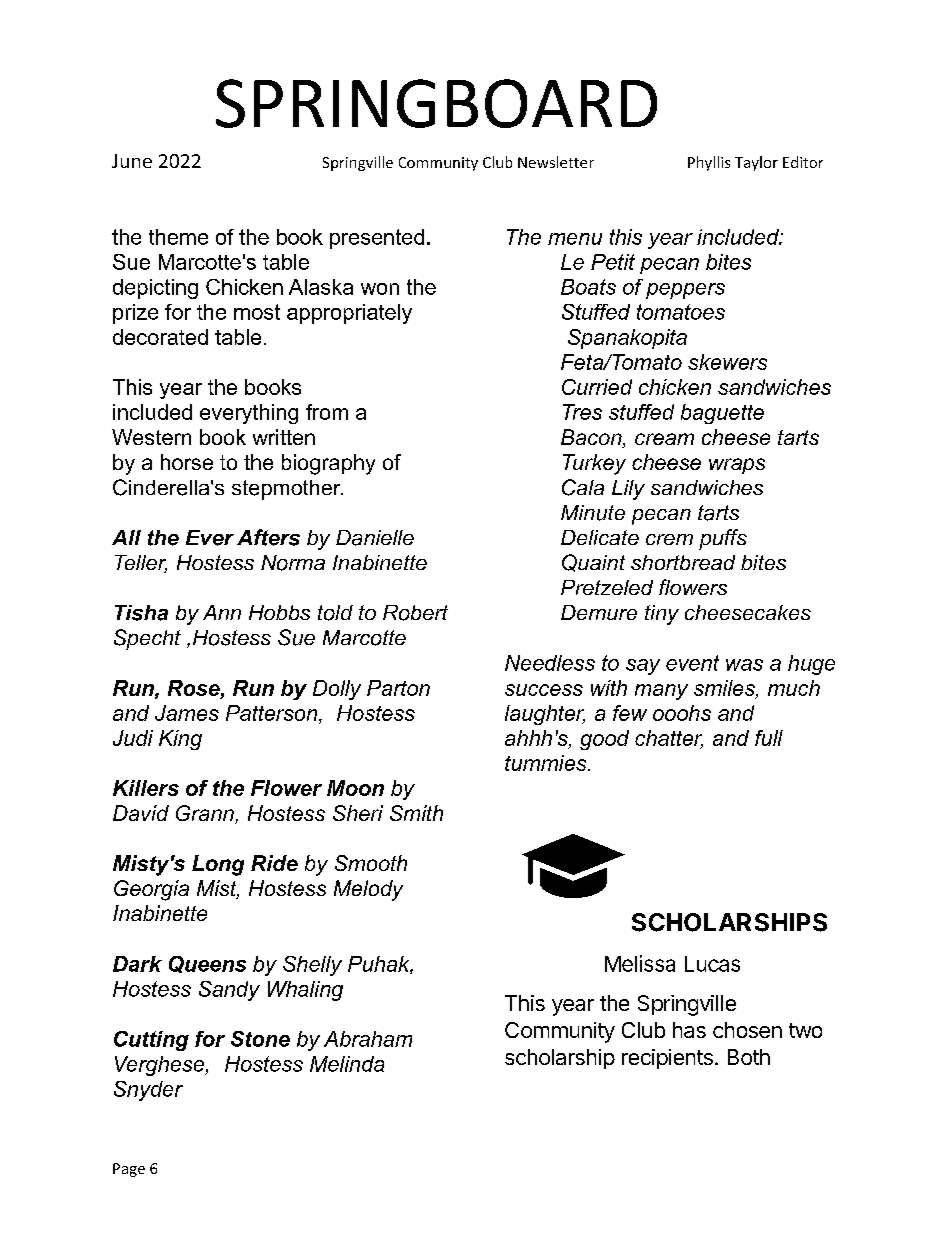  I want to click on was, so click(744, 665).
